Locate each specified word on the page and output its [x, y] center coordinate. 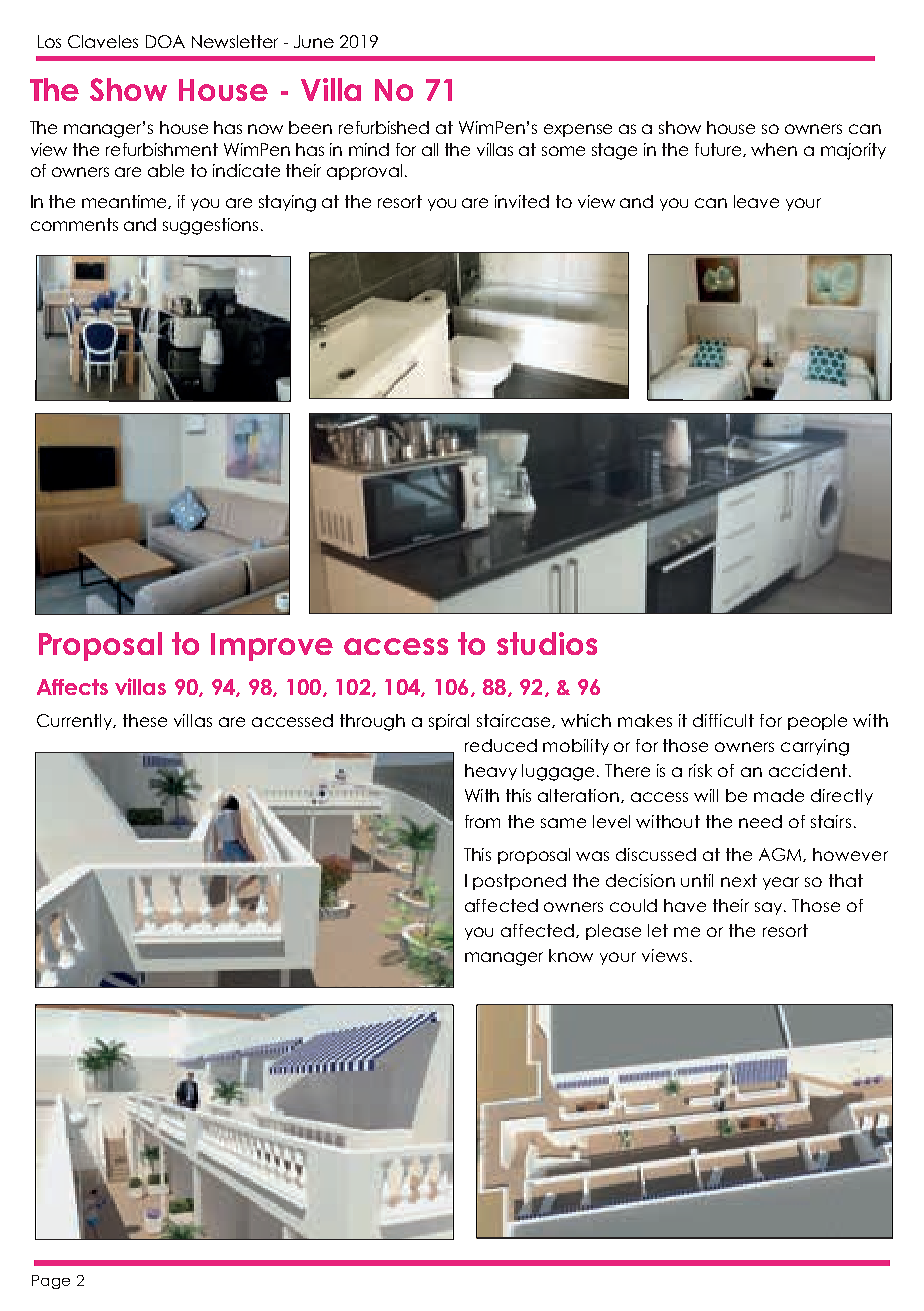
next [739, 880]
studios [547, 643]
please [613, 932]
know [571, 955]
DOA [165, 41]
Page [51, 1282]
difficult [723, 720]
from [482, 821]
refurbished [384, 127]
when [774, 149]
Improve [272, 647]
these [145, 720]
